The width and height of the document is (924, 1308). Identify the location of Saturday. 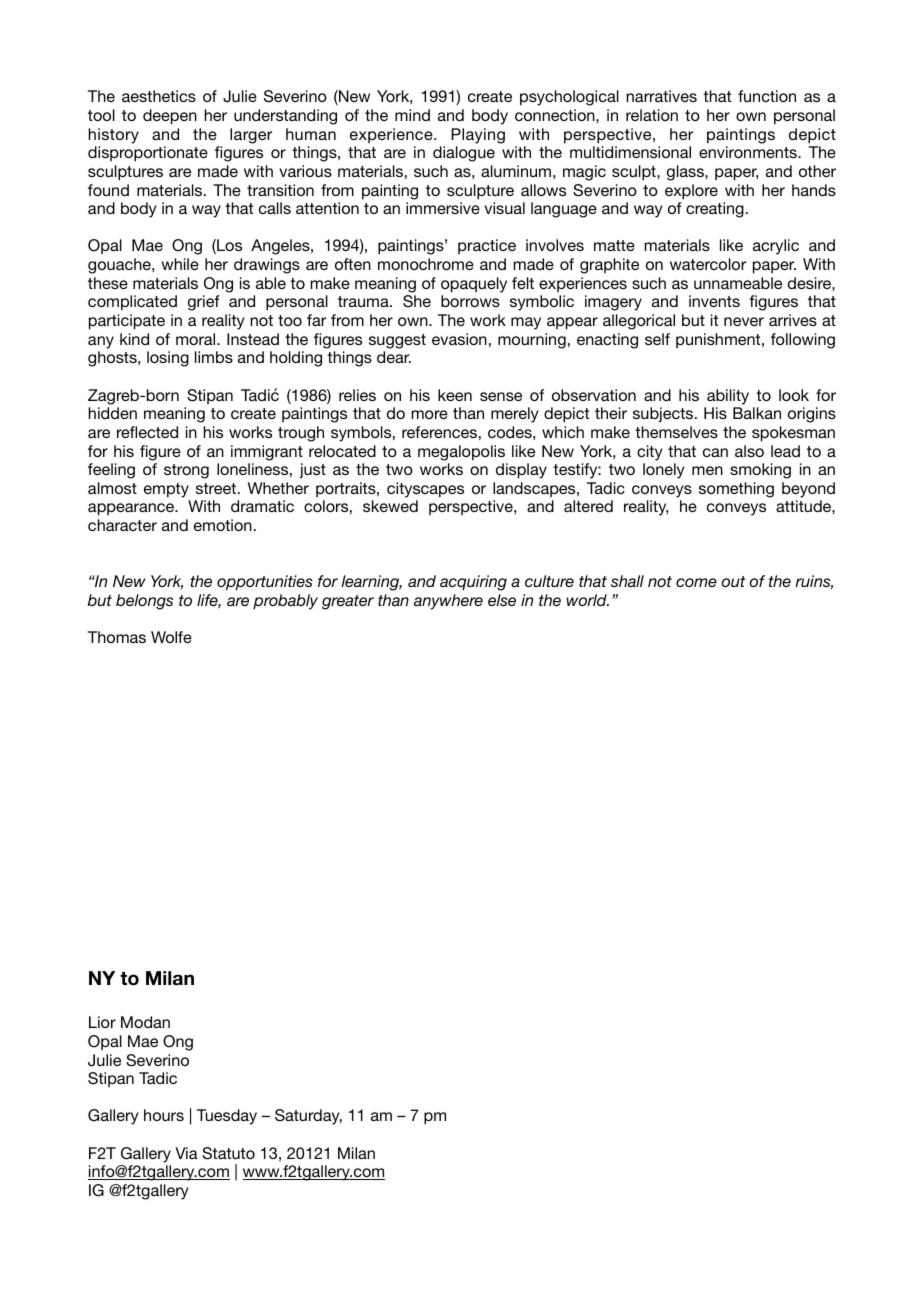
(308, 1117).
